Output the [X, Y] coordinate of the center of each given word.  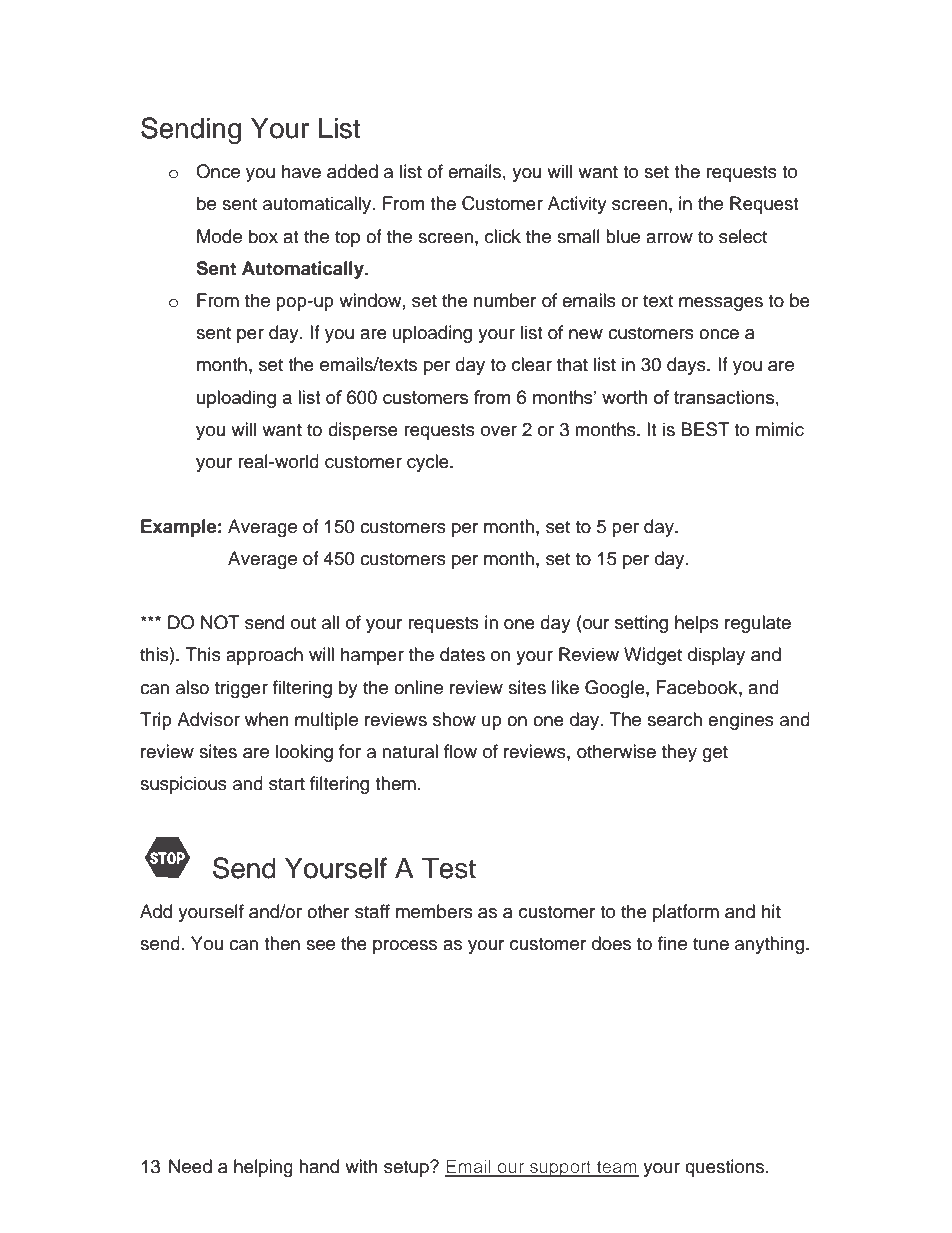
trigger [241, 689]
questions [726, 1168]
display [716, 656]
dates [462, 654]
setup [407, 1169]
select [743, 236]
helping [263, 1168]
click [503, 236]
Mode [219, 236]
